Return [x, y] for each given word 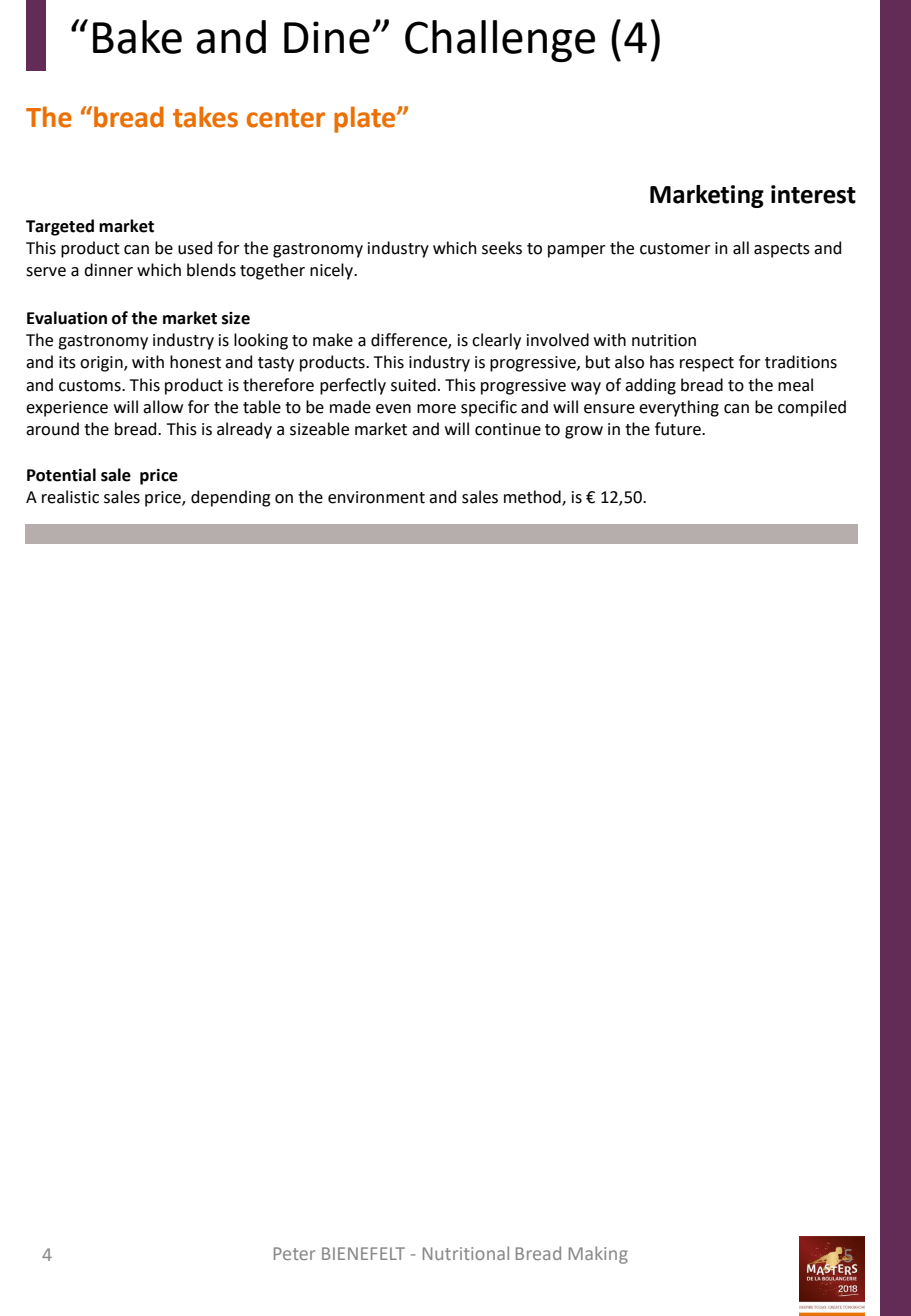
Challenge [500, 41]
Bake [137, 37]
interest [813, 194]
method [533, 497]
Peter [294, 1253]
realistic [70, 497]
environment [376, 497]
